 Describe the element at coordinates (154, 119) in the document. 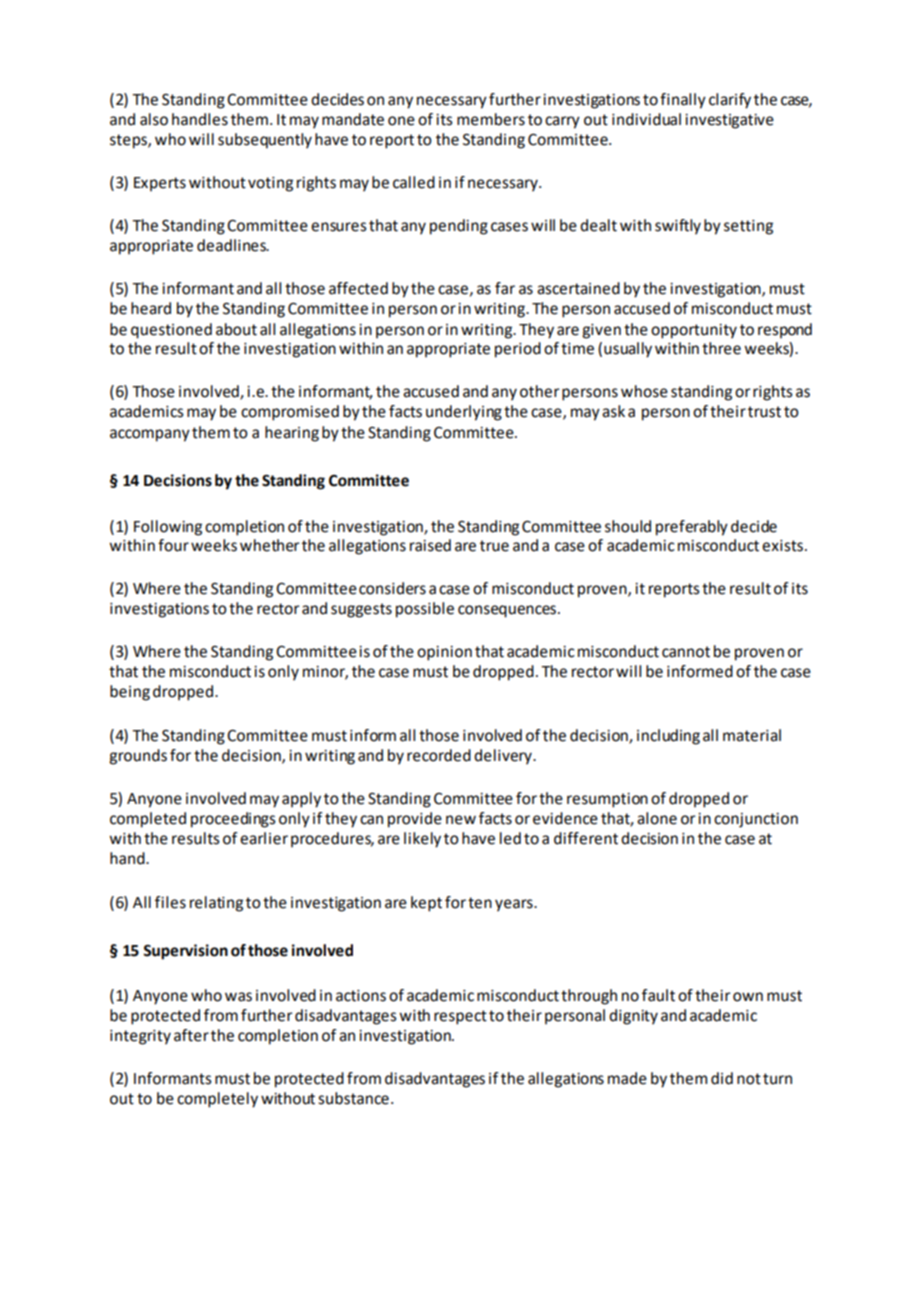

I see `also` at that location.
